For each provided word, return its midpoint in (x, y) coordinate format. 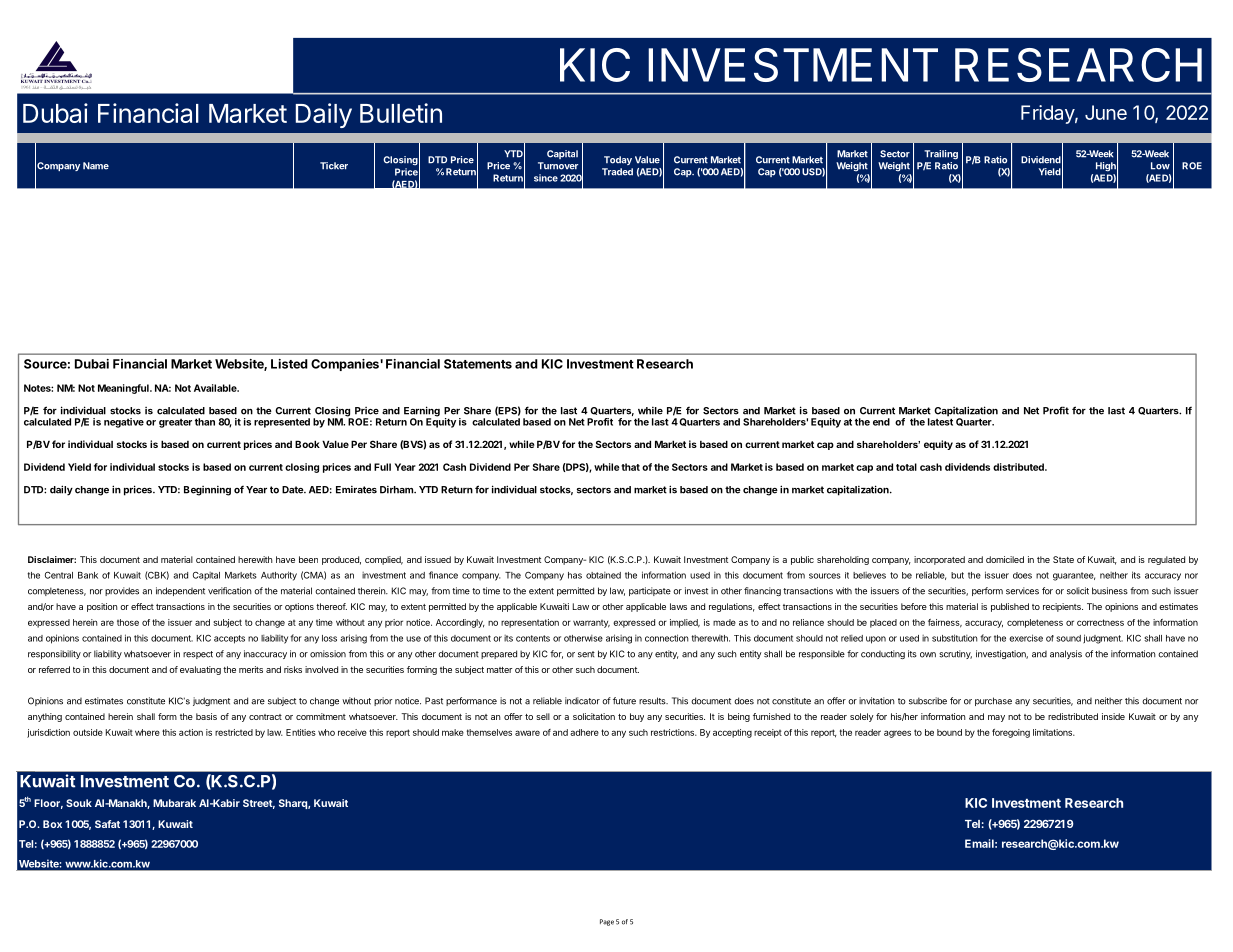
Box (52, 824)
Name (96, 166)
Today (618, 160)
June (1106, 112)
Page (607, 922)
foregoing (1011, 733)
